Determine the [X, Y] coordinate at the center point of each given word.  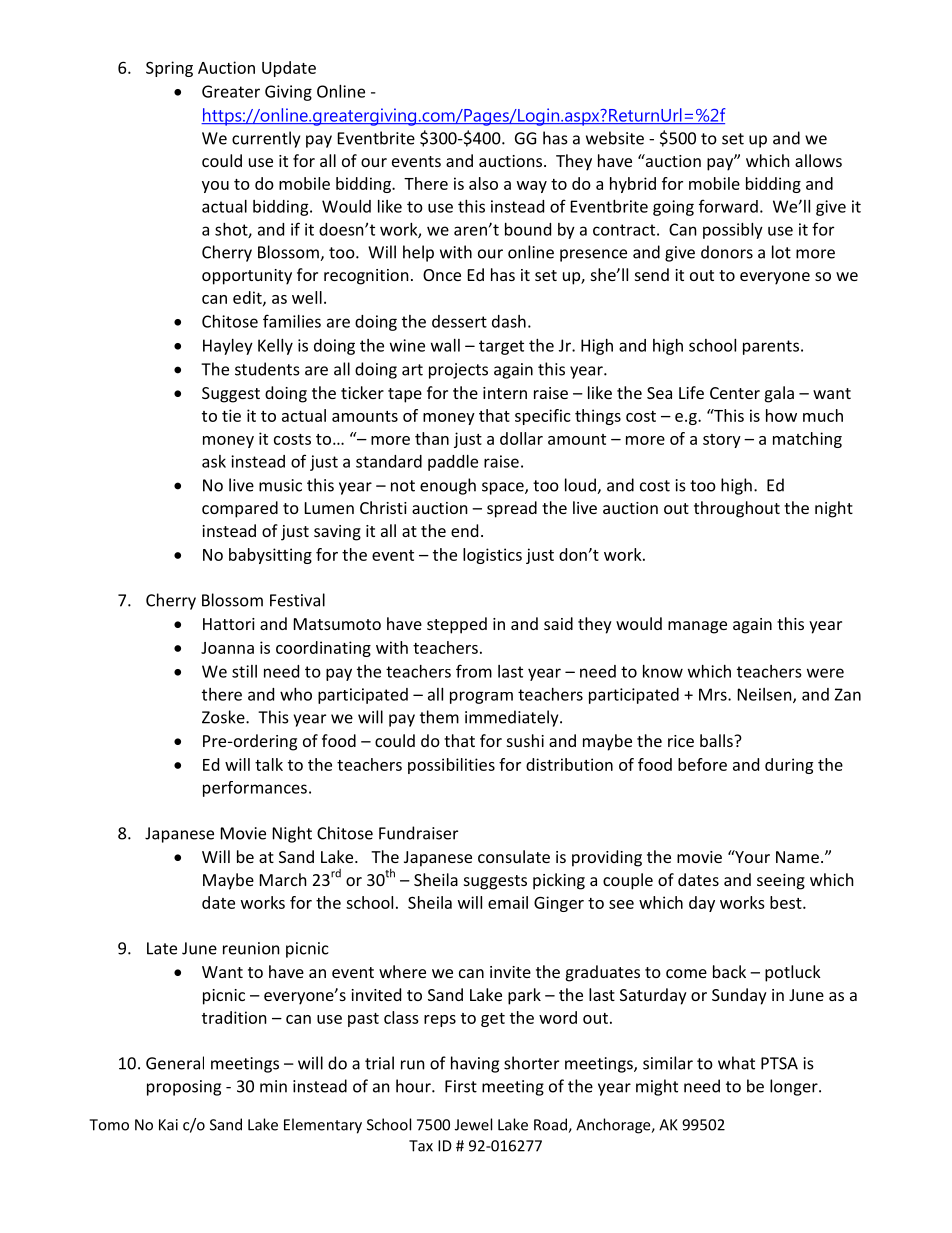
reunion [251, 948]
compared [240, 509]
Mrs [714, 694]
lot [781, 252]
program [481, 697]
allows [818, 160]
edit [248, 298]
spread [512, 509]
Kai [168, 1125]
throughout [737, 509]
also [483, 183]
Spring [169, 69]
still [244, 671]
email [508, 902]
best [787, 902]
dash [509, 321]
